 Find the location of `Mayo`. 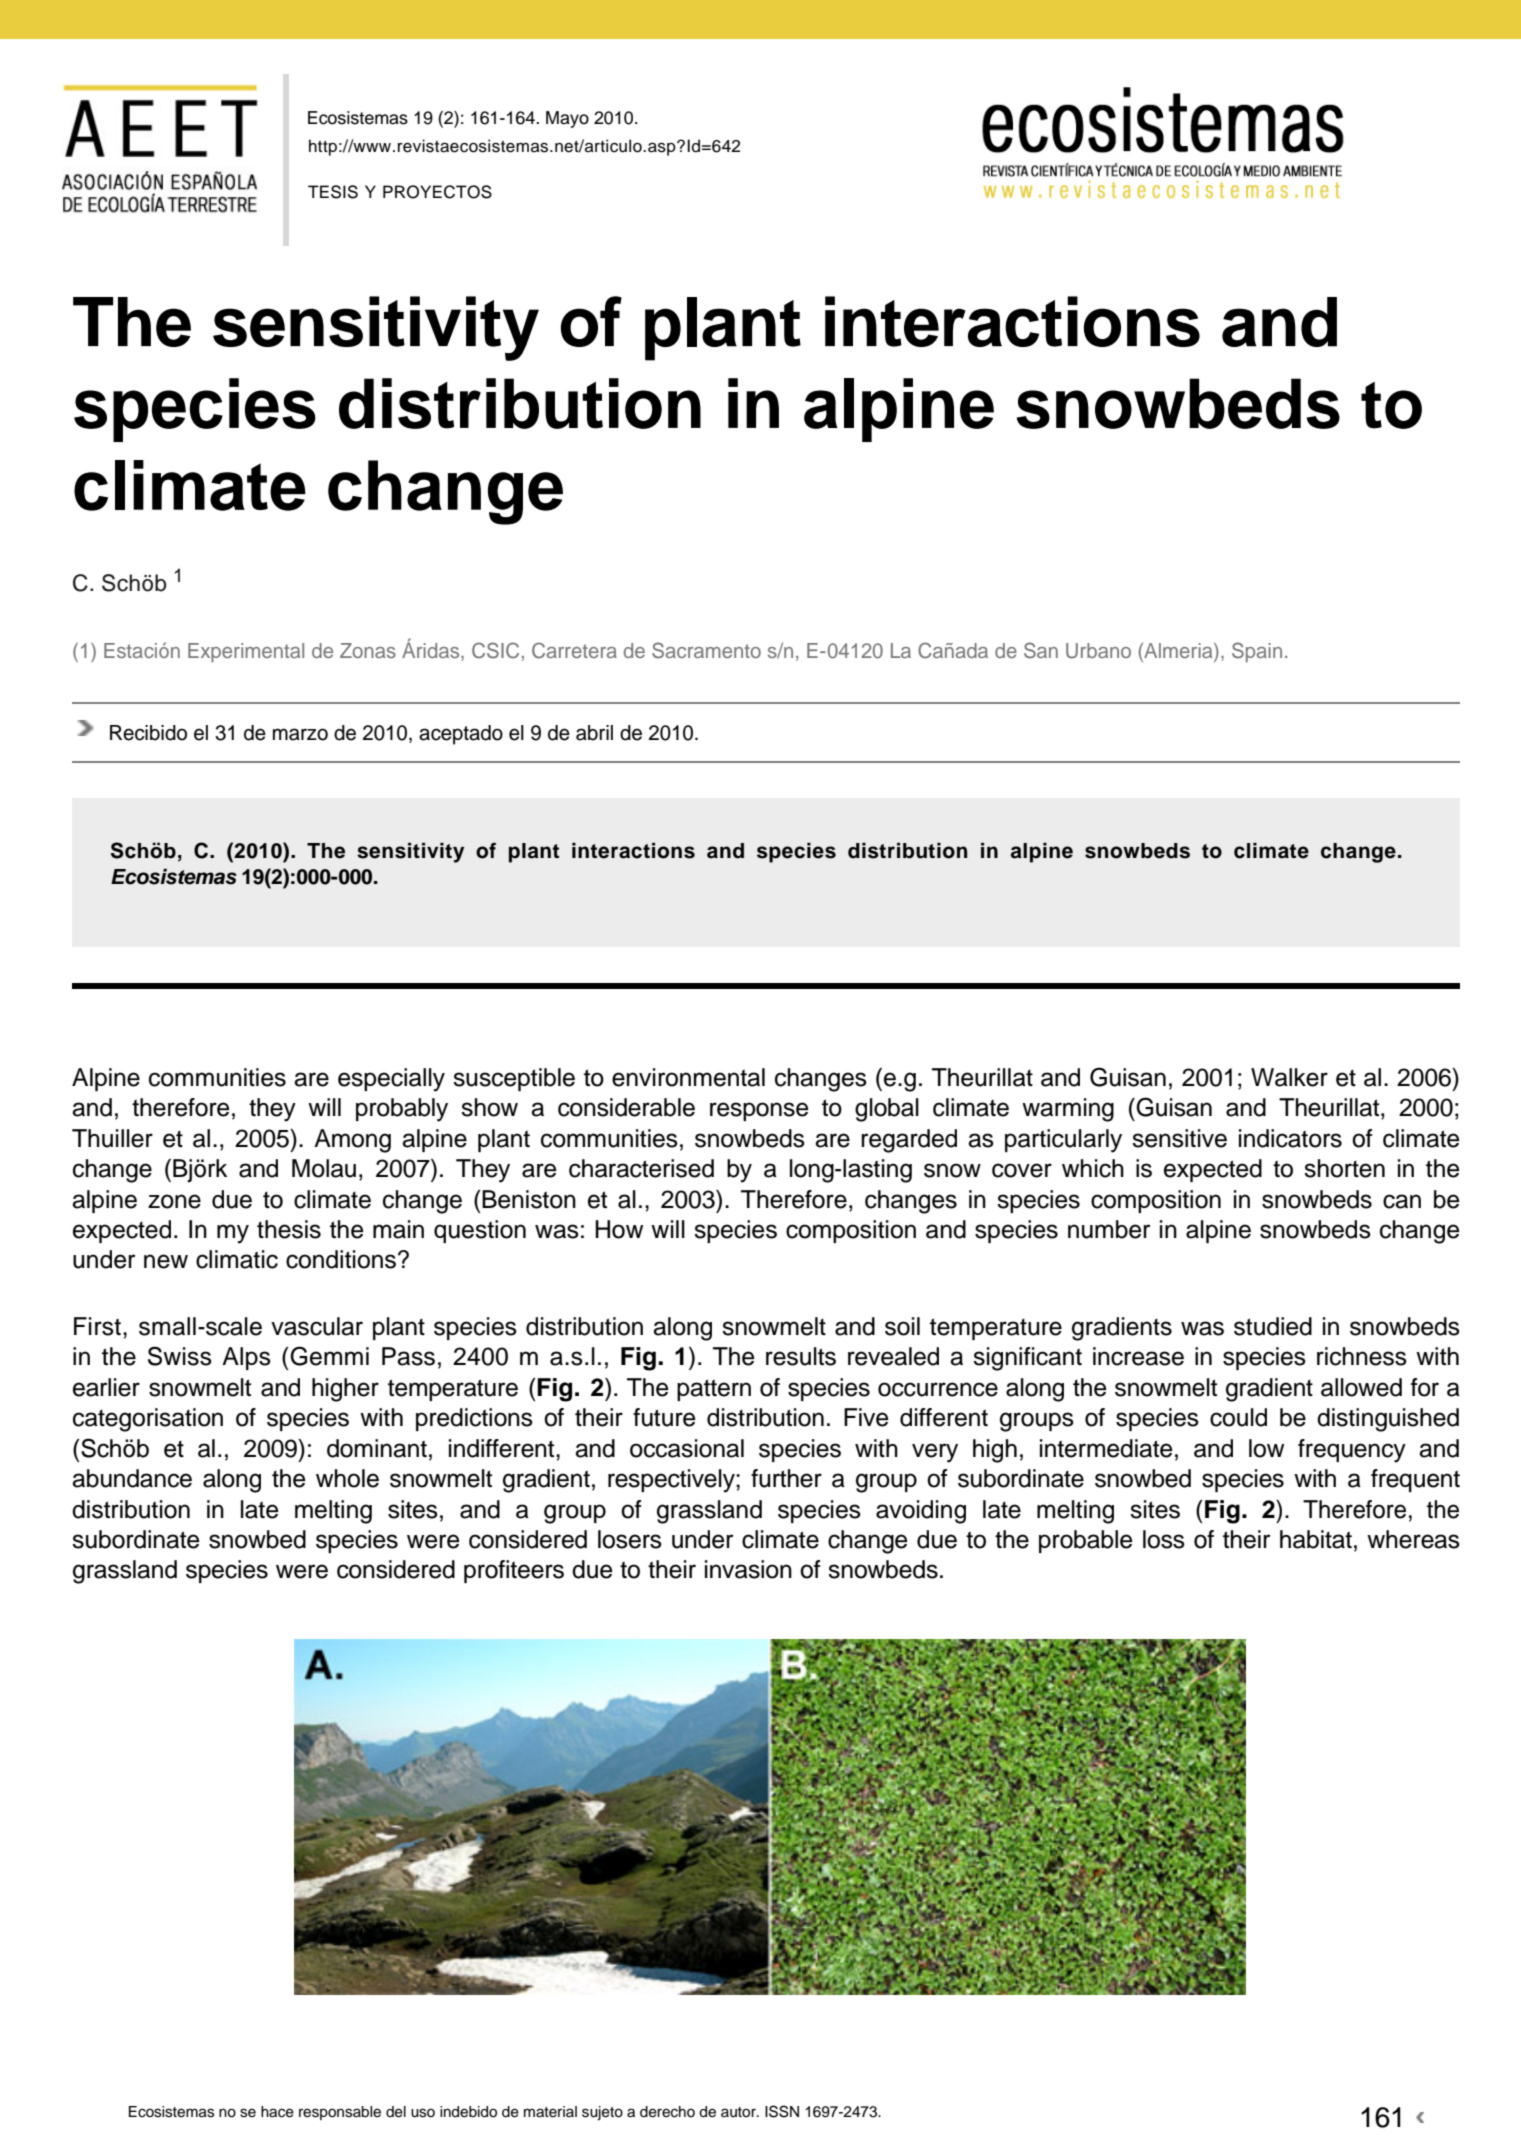

Mayo is located at coordinates (567, 119).
